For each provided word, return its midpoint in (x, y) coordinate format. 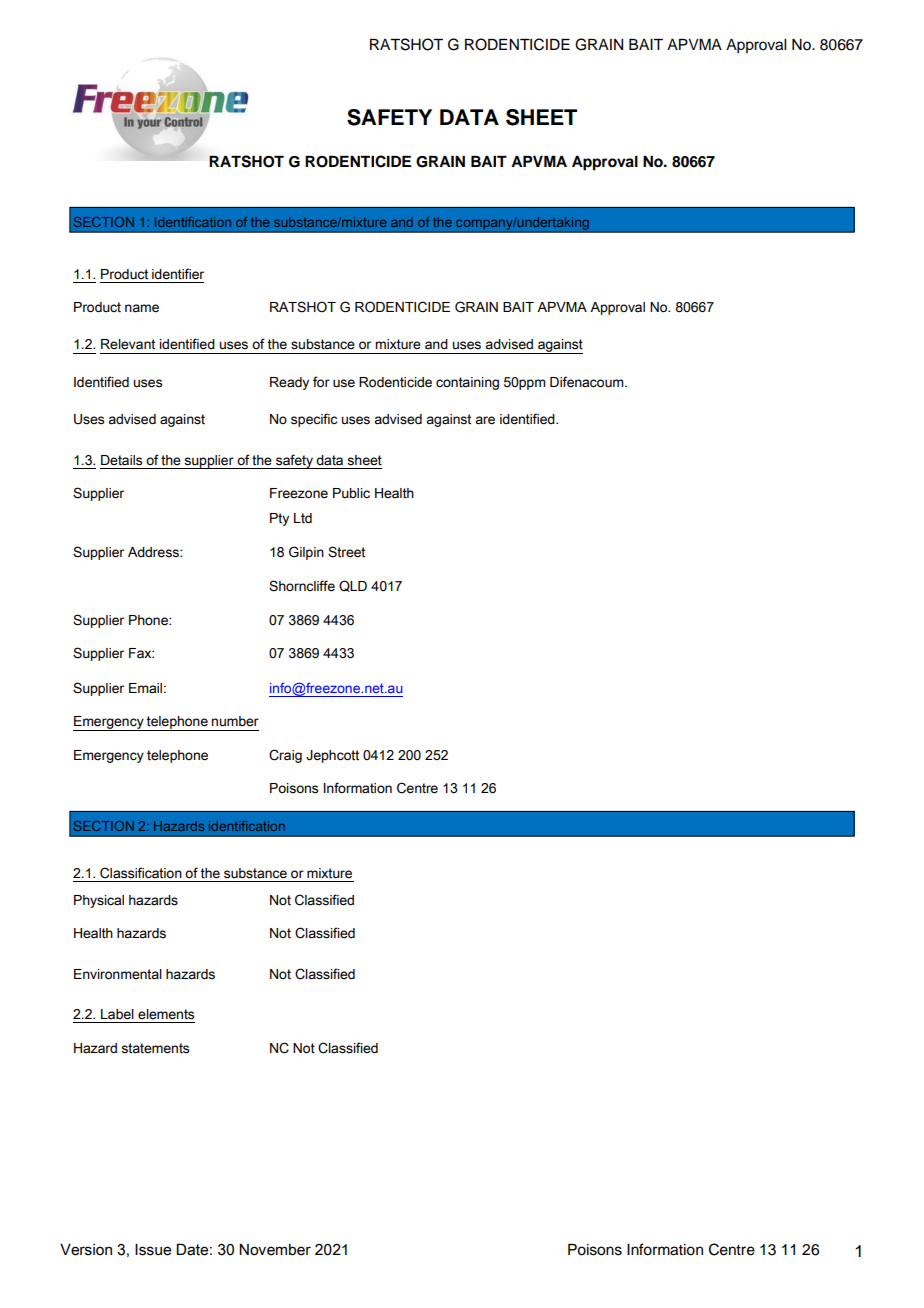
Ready (289, 383)
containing (467, 383)
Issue (153, 1250)
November (275, 1250)
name (142, 308)
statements (155, 1048)
